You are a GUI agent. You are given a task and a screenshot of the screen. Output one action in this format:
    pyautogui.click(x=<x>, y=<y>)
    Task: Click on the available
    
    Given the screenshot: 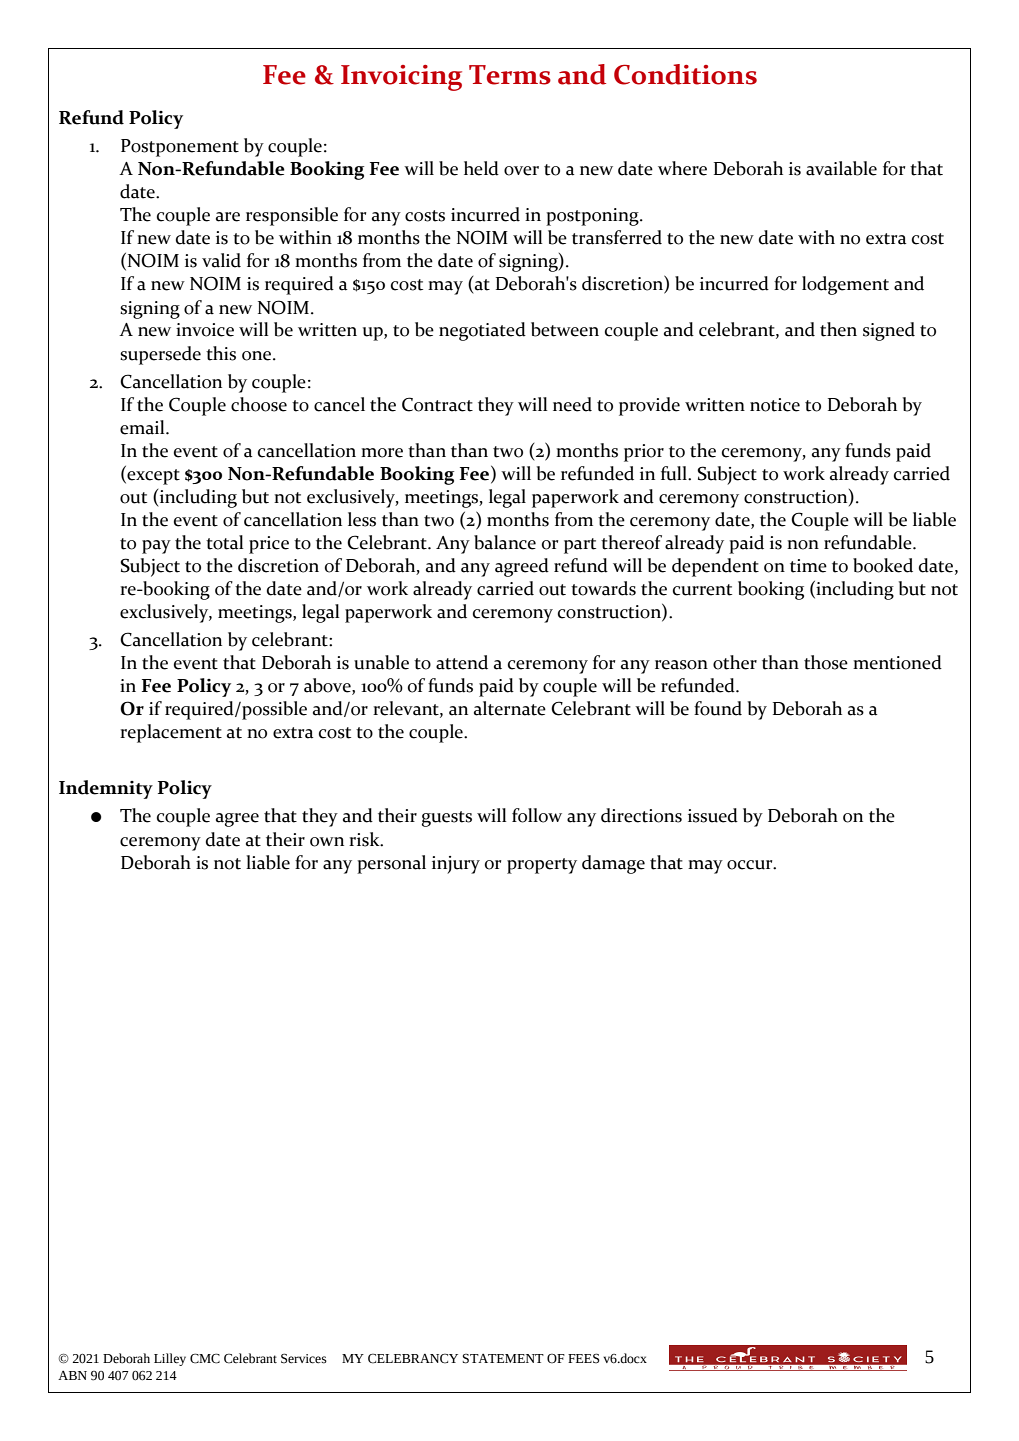 What is the action you would take?
    pyautogui.click(x=841, y=168)
